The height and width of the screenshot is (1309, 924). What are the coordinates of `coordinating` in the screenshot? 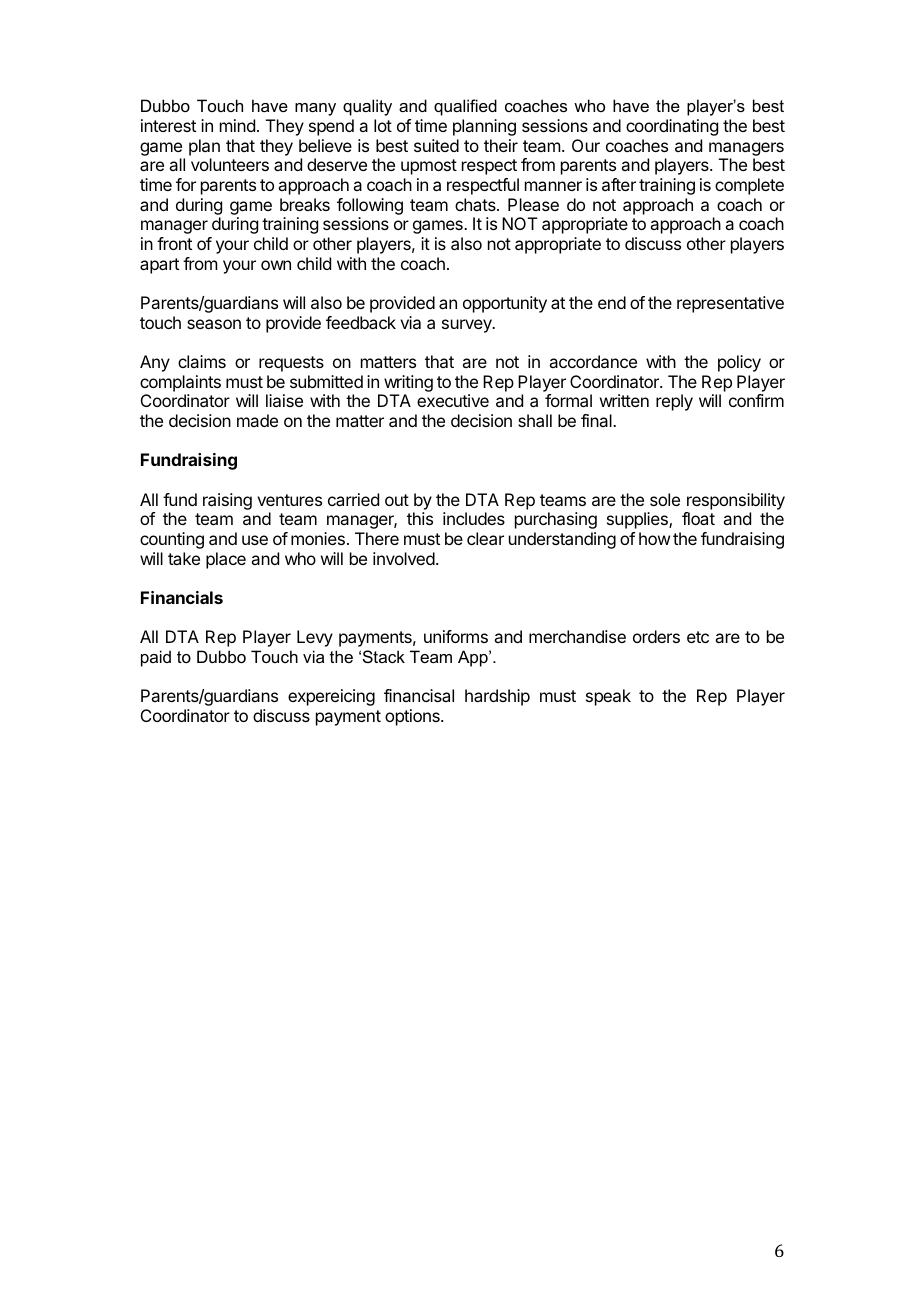 It's located at (672, 127).
